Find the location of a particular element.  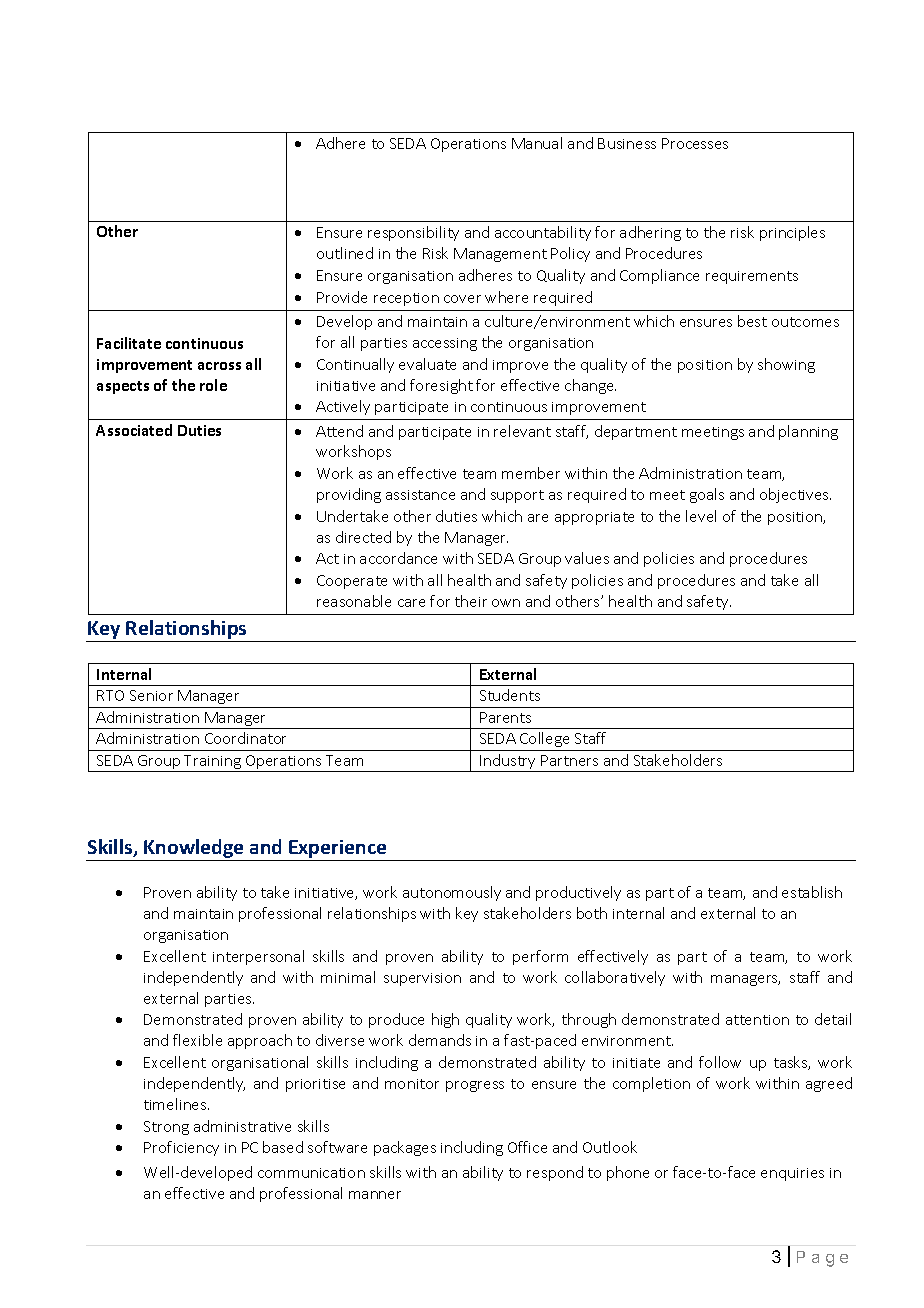

level is located at coordinates (701, 516).
